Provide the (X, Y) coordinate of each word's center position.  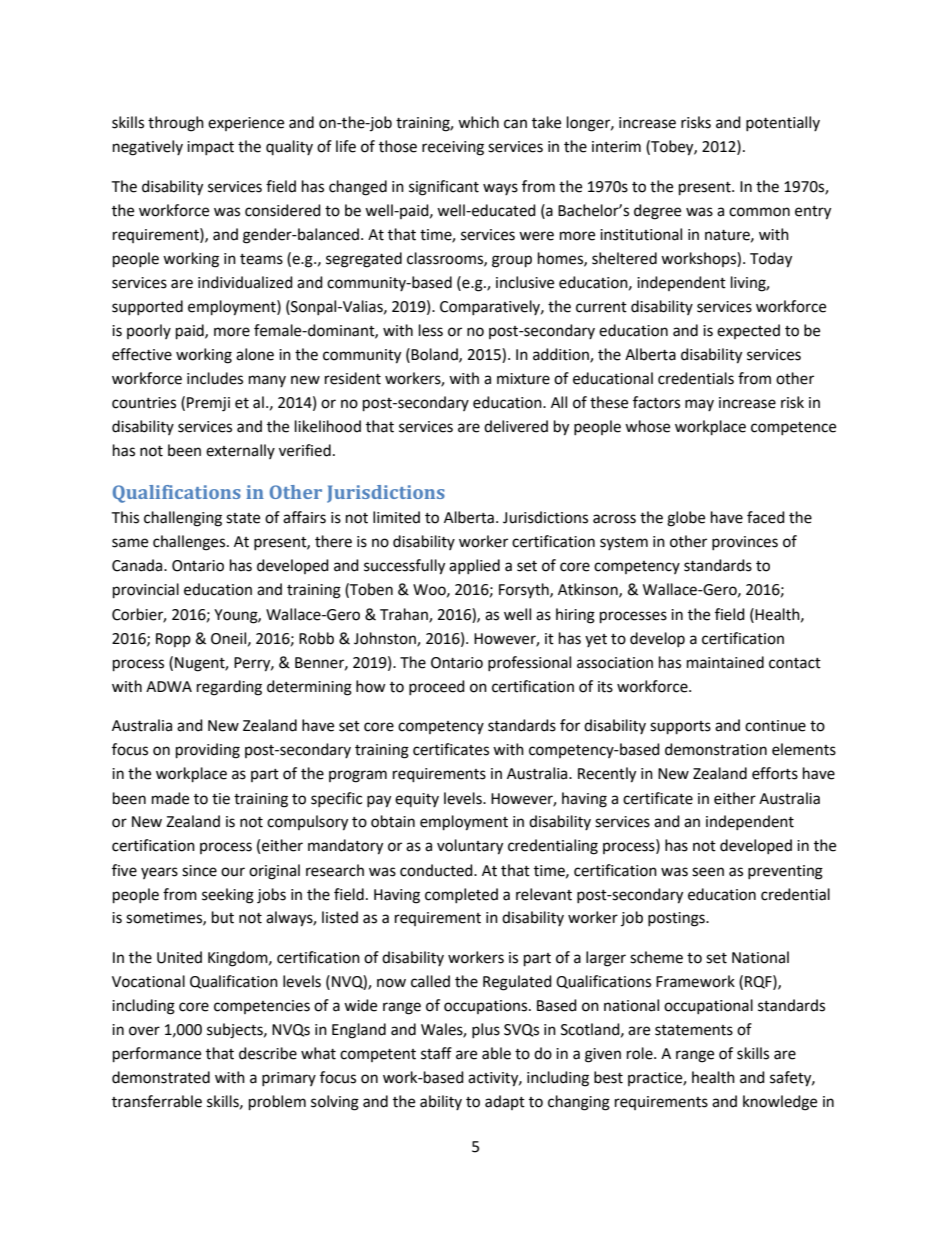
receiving (453, 148)
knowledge (780, 1103)
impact (210, 148)
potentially (783, 123)
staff (436, 1053)
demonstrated (161, 1077)
